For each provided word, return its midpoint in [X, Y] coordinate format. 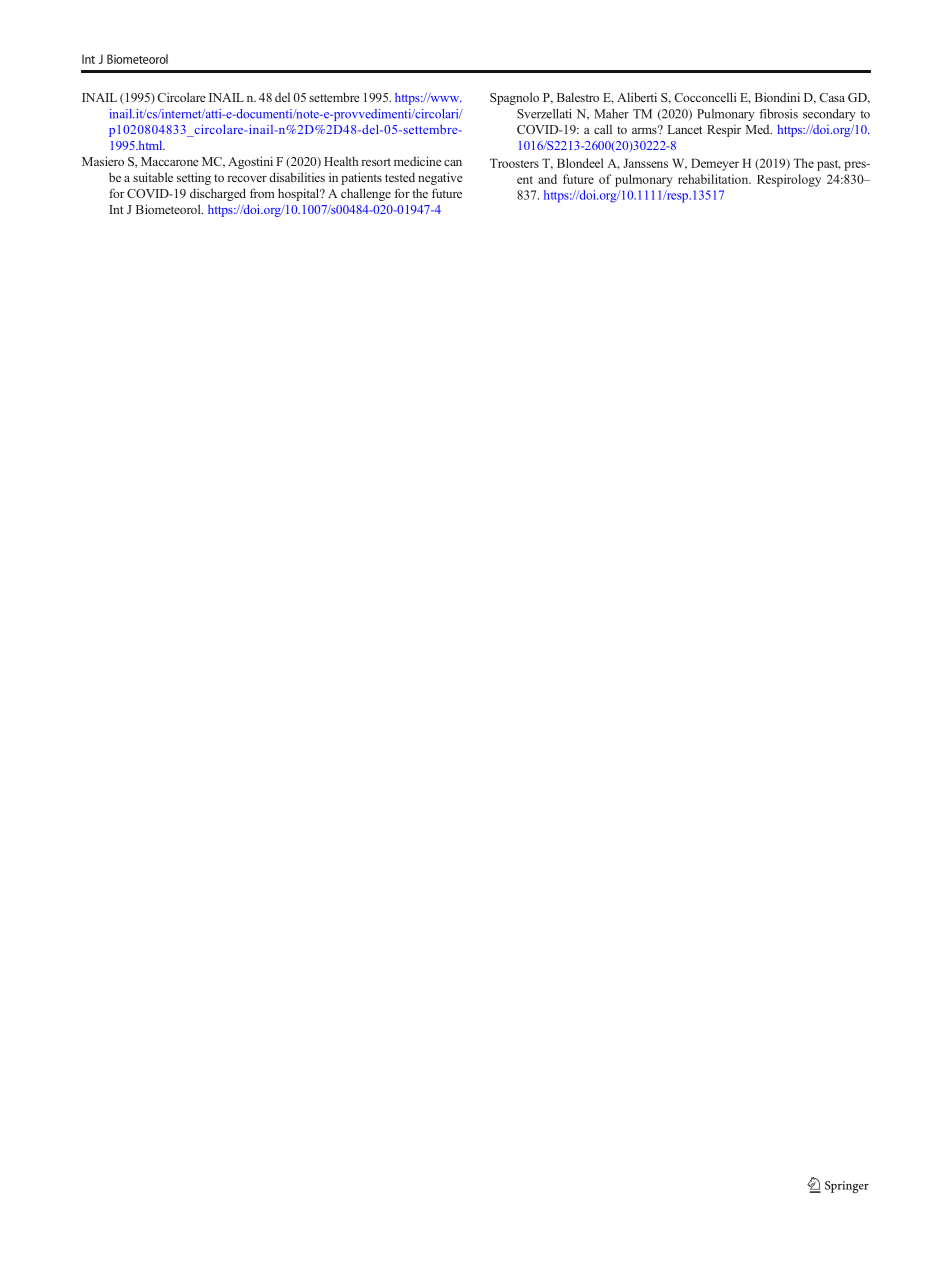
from [262, 193]
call [603, 129]
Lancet [684, 129]
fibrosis [778, 114]
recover [247, 179]
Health [341, 161]
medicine [418, 161]
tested [400, 177]
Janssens [645, 163]
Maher [611, 114]
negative [440, 178]
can [453, 163]
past [829, 165]
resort [376, 162]
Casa [832, 97]
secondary [829, 115]
